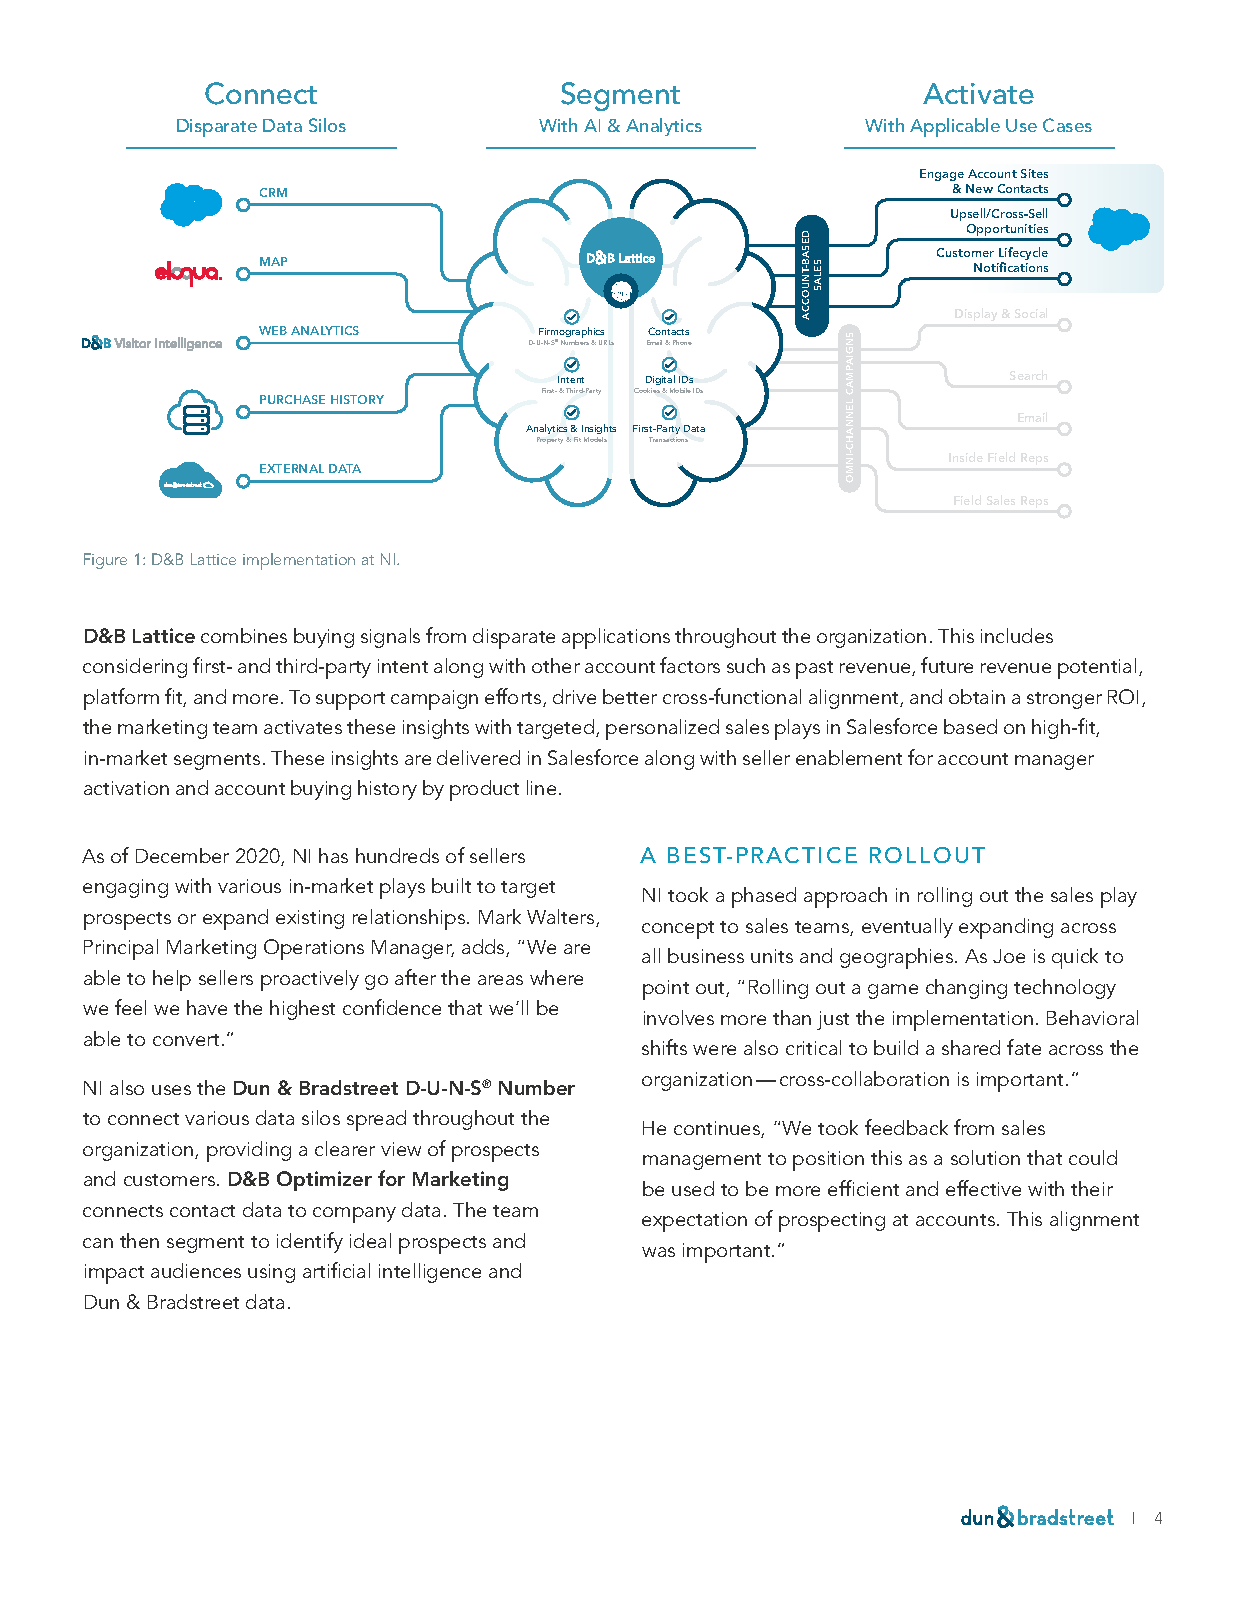  What do you see at coordinates (983, 1188) in the page?
I see `effective` at bounding box center [983, 1188].
